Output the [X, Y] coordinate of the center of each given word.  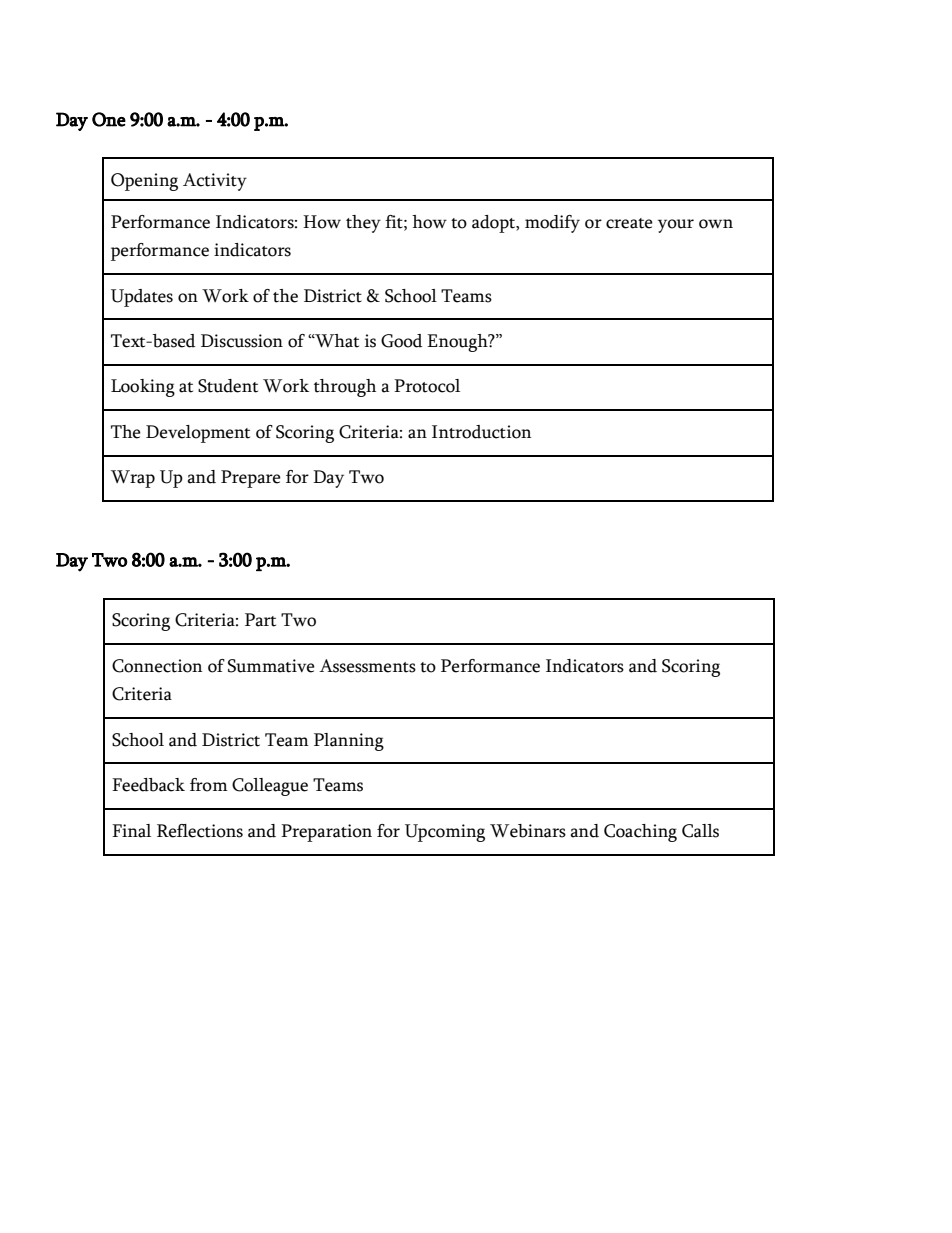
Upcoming [445, 833]
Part [260, 620]
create [629, 223]
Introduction [481, 432]
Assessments [367, 666]
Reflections [200, 831]
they [363, 224]
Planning [349, 742]
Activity [215, 182]
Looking [143, 388]
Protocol [427, 386]
